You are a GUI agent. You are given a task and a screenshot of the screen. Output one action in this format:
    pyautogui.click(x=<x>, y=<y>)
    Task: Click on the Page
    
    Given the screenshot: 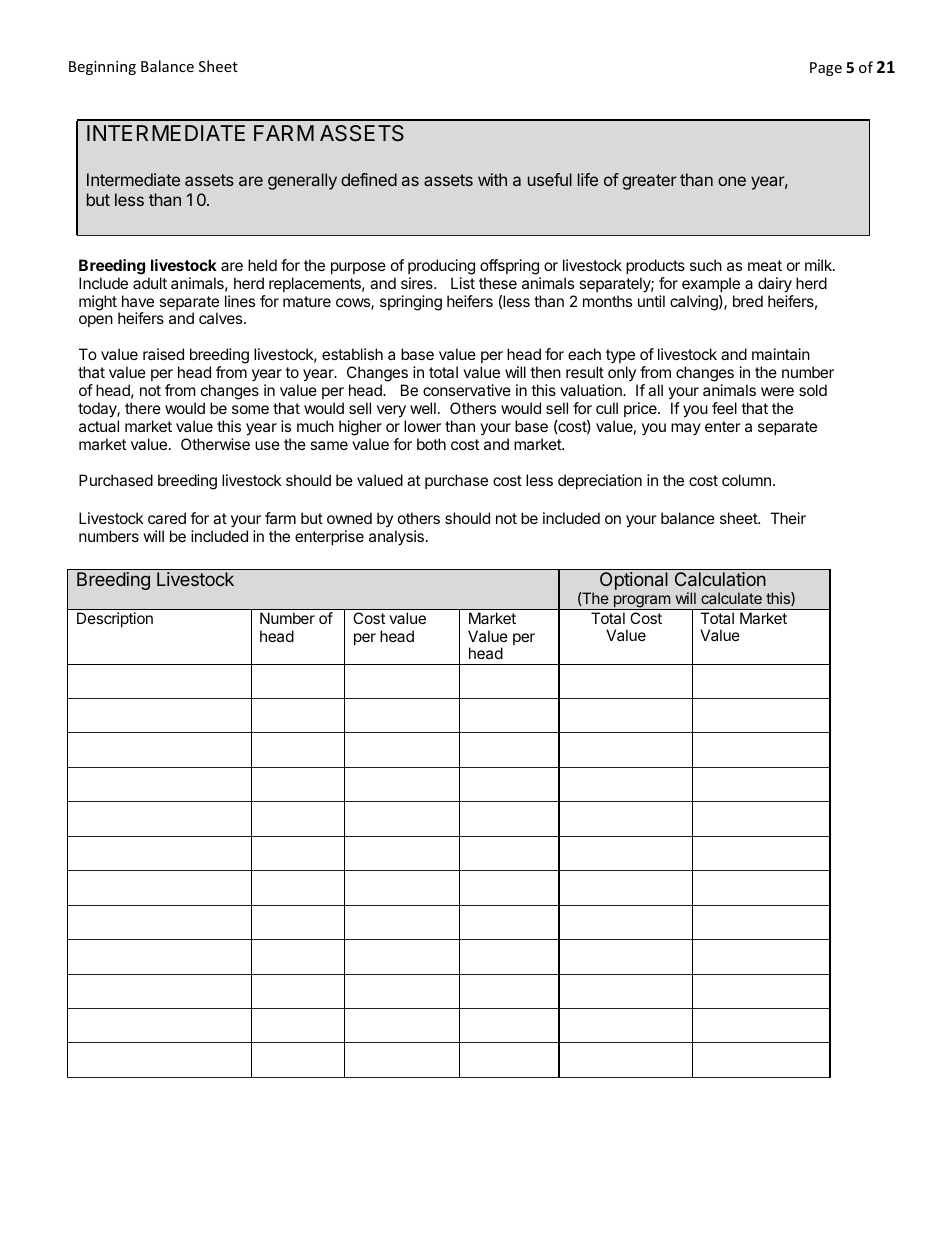 What is the action you would take?
    pyautogui.click(x=826, y=69)
